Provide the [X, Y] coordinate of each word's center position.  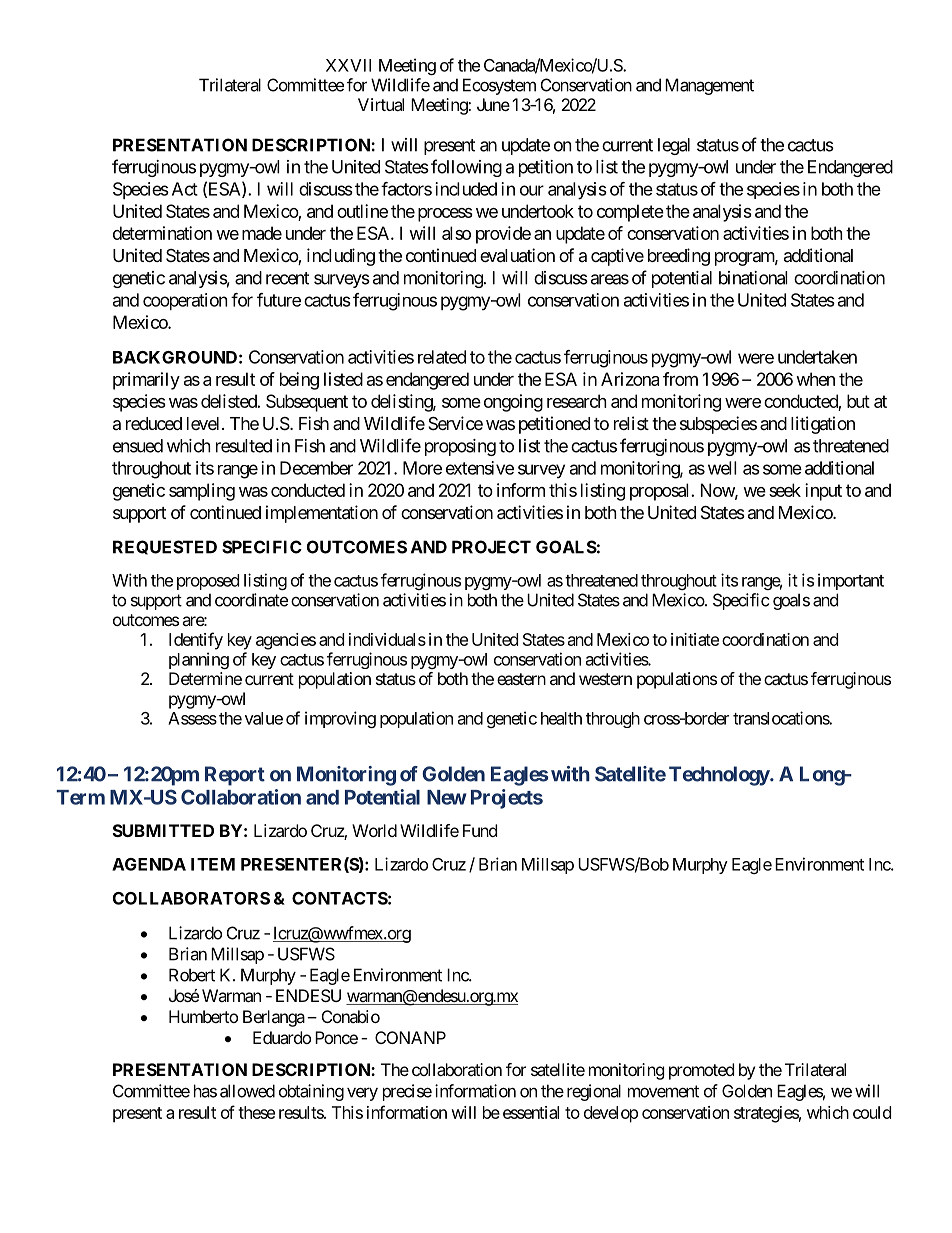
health [561, 718]
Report [235, 776]
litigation [823, 425]
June [493, 104]
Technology [719, 776]
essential [531, 1112]
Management [709, 86]
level [203, 423]
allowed [247, 1091]
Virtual [381, 104]
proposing [460, 447]
